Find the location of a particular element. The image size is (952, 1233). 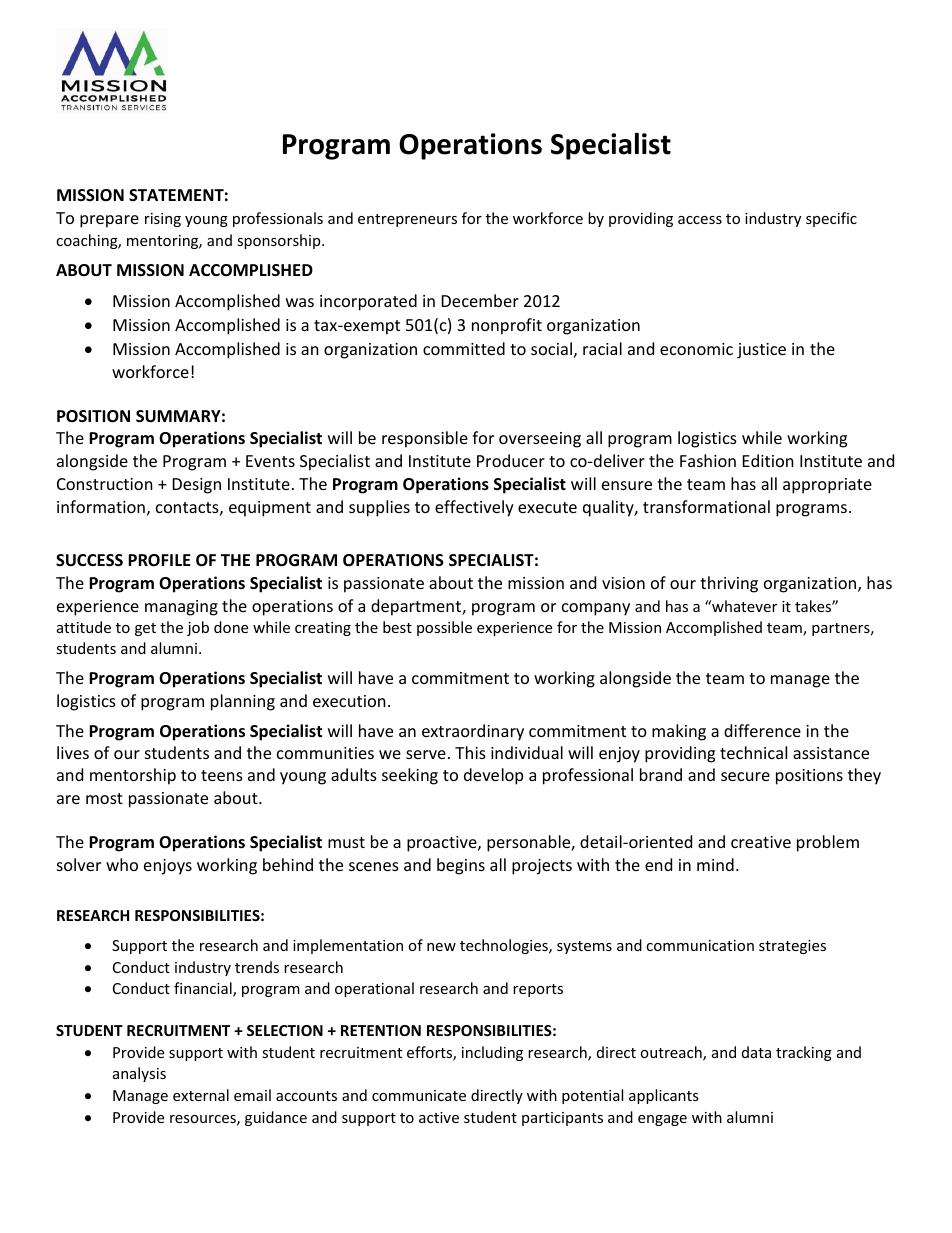

most is located at coordinates (104, 798).
